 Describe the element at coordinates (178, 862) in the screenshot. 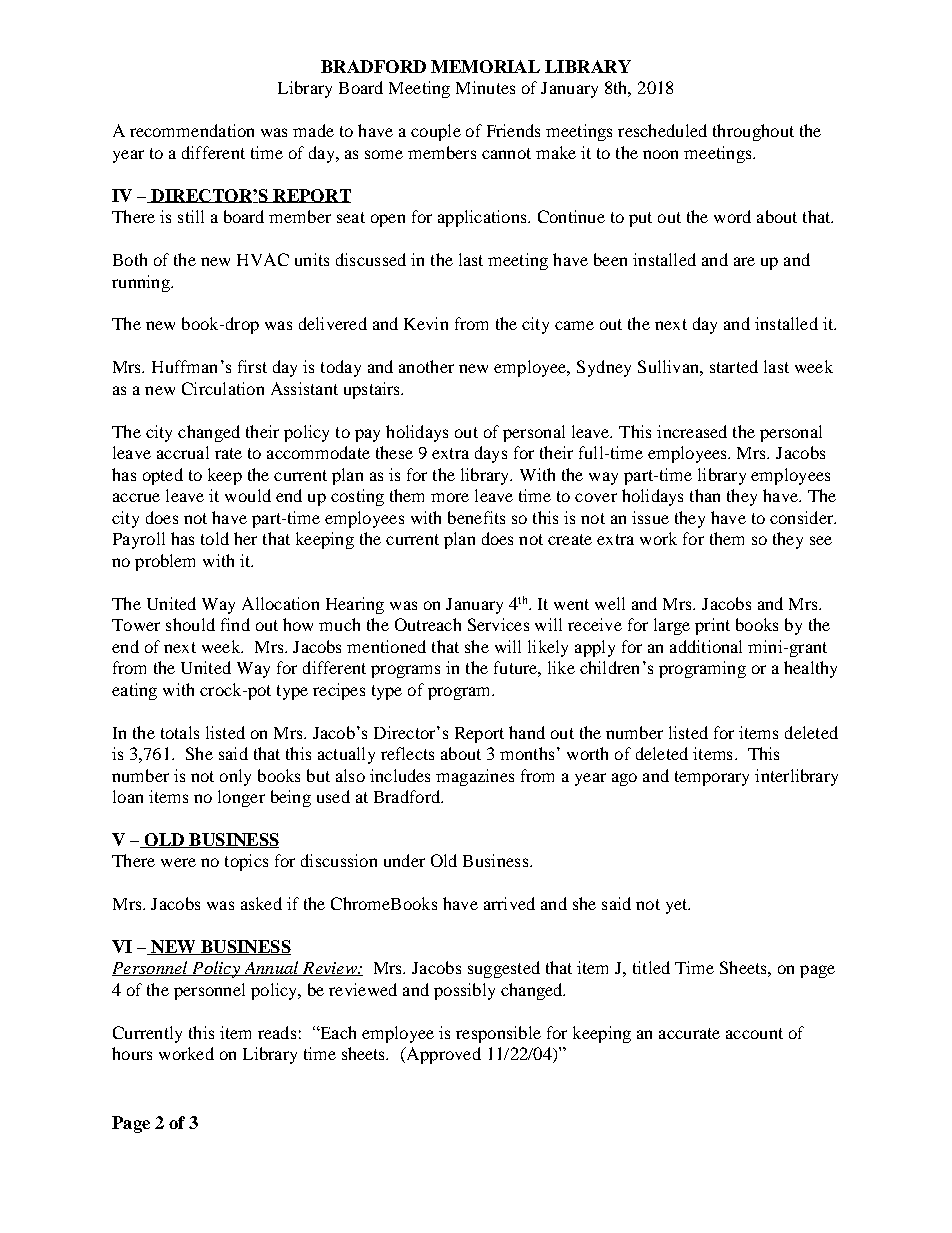

I see `were` at that location.
